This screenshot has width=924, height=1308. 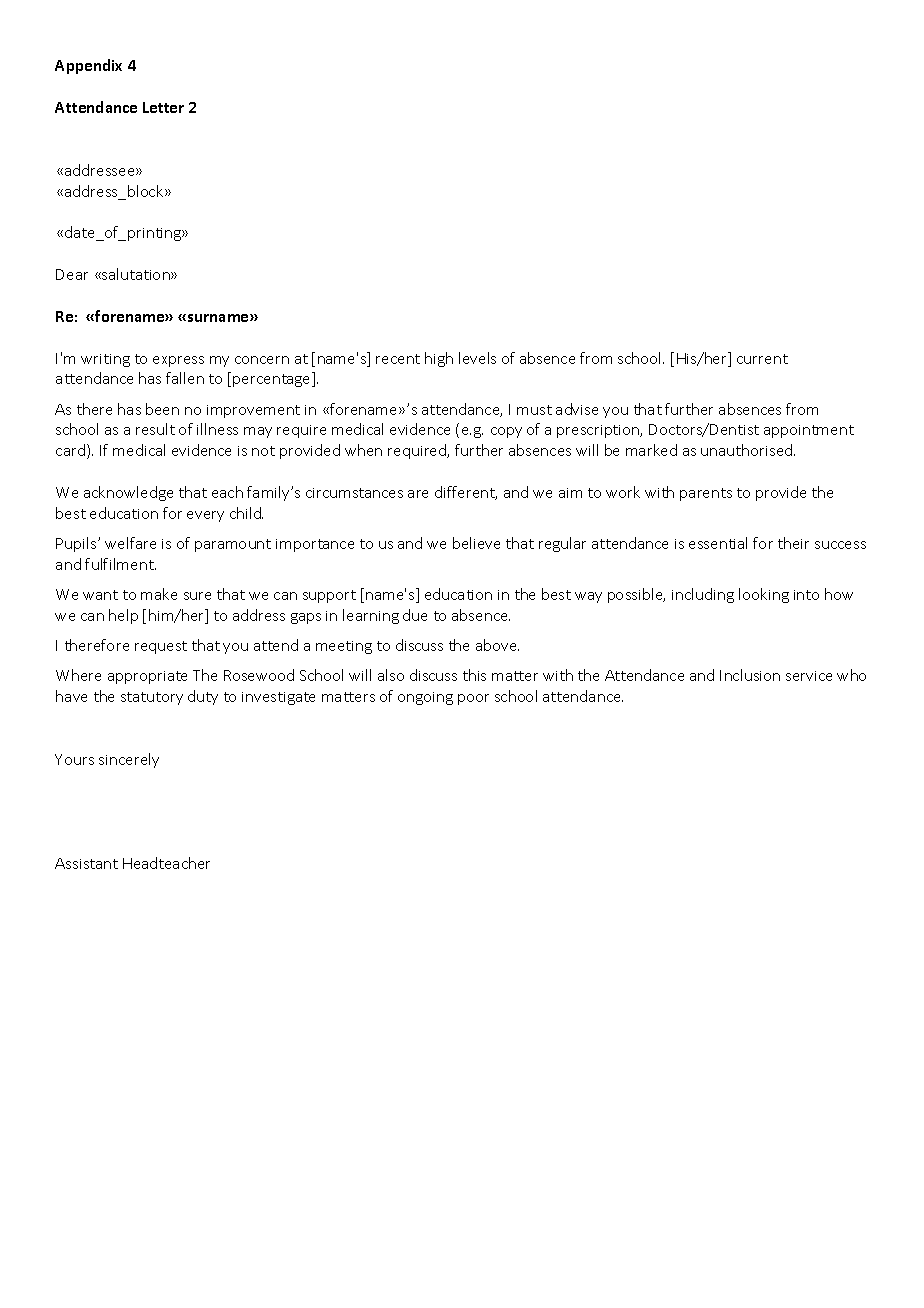 What do you see at coordinates (163, 107) in the screenshot?
I see `Letter` at bounding box center [163, 107].
